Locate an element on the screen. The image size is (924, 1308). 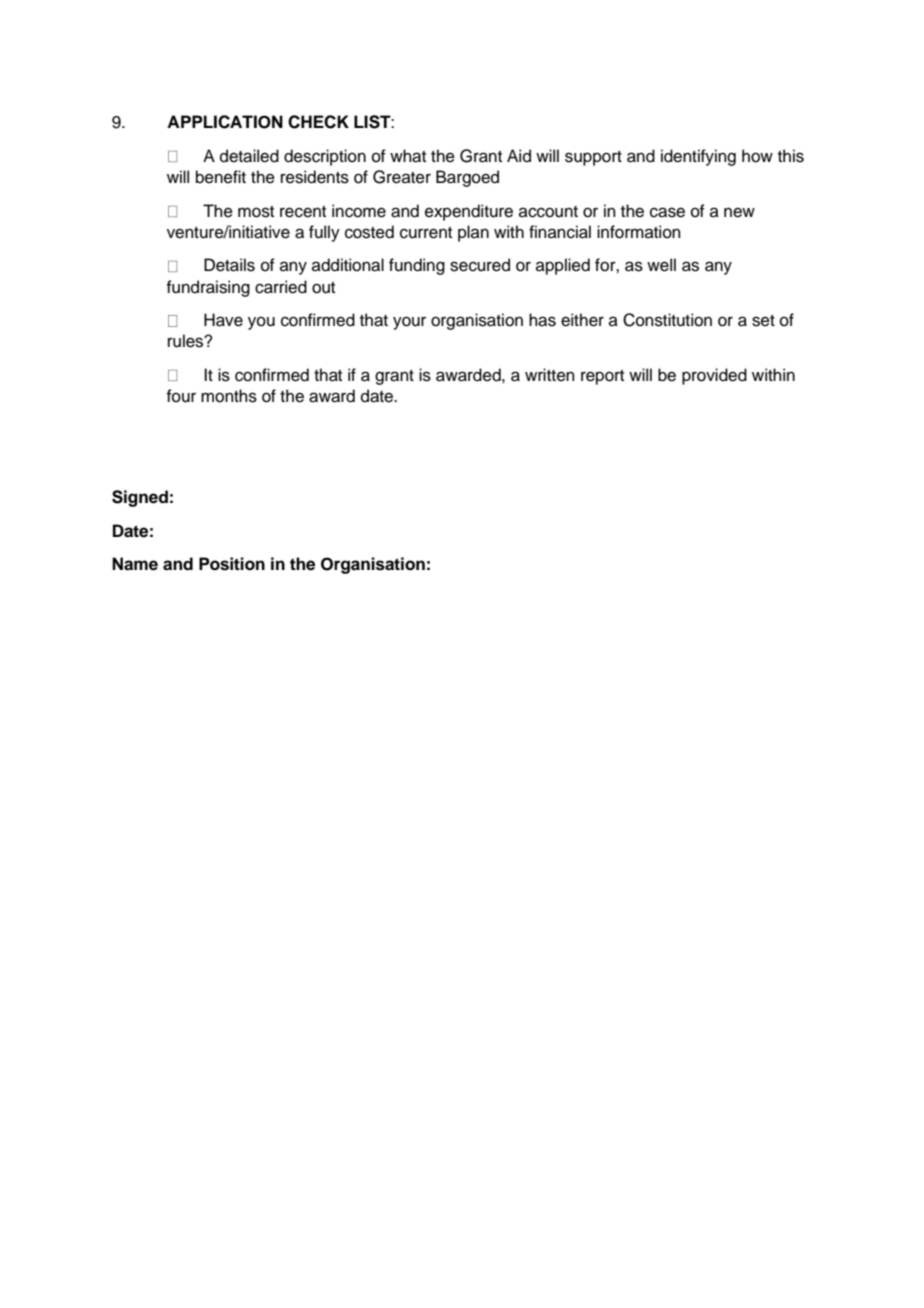
what is located at coordinates (408, 156).
